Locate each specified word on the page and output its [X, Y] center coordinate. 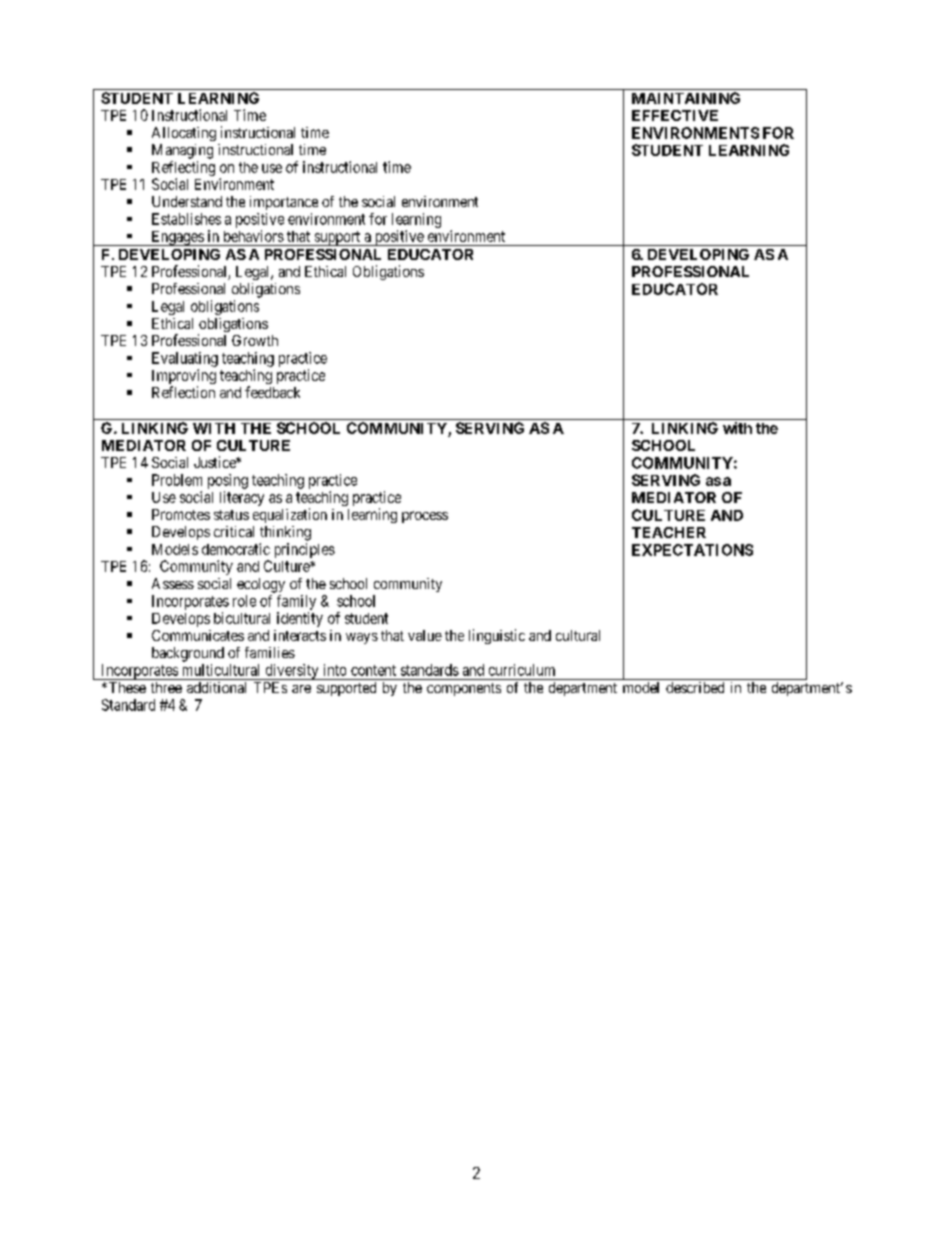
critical [234, 531]
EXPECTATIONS [692, 550]
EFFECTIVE [675, 115]
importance [284, 203]
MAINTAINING [686, 98]
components [464, 689]
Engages [177, 238]
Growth [255, 340]
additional [216, 687]
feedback [272, 392]
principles [305, 550]
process [425, 517]
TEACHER [669, 532]
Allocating [184, 134]
